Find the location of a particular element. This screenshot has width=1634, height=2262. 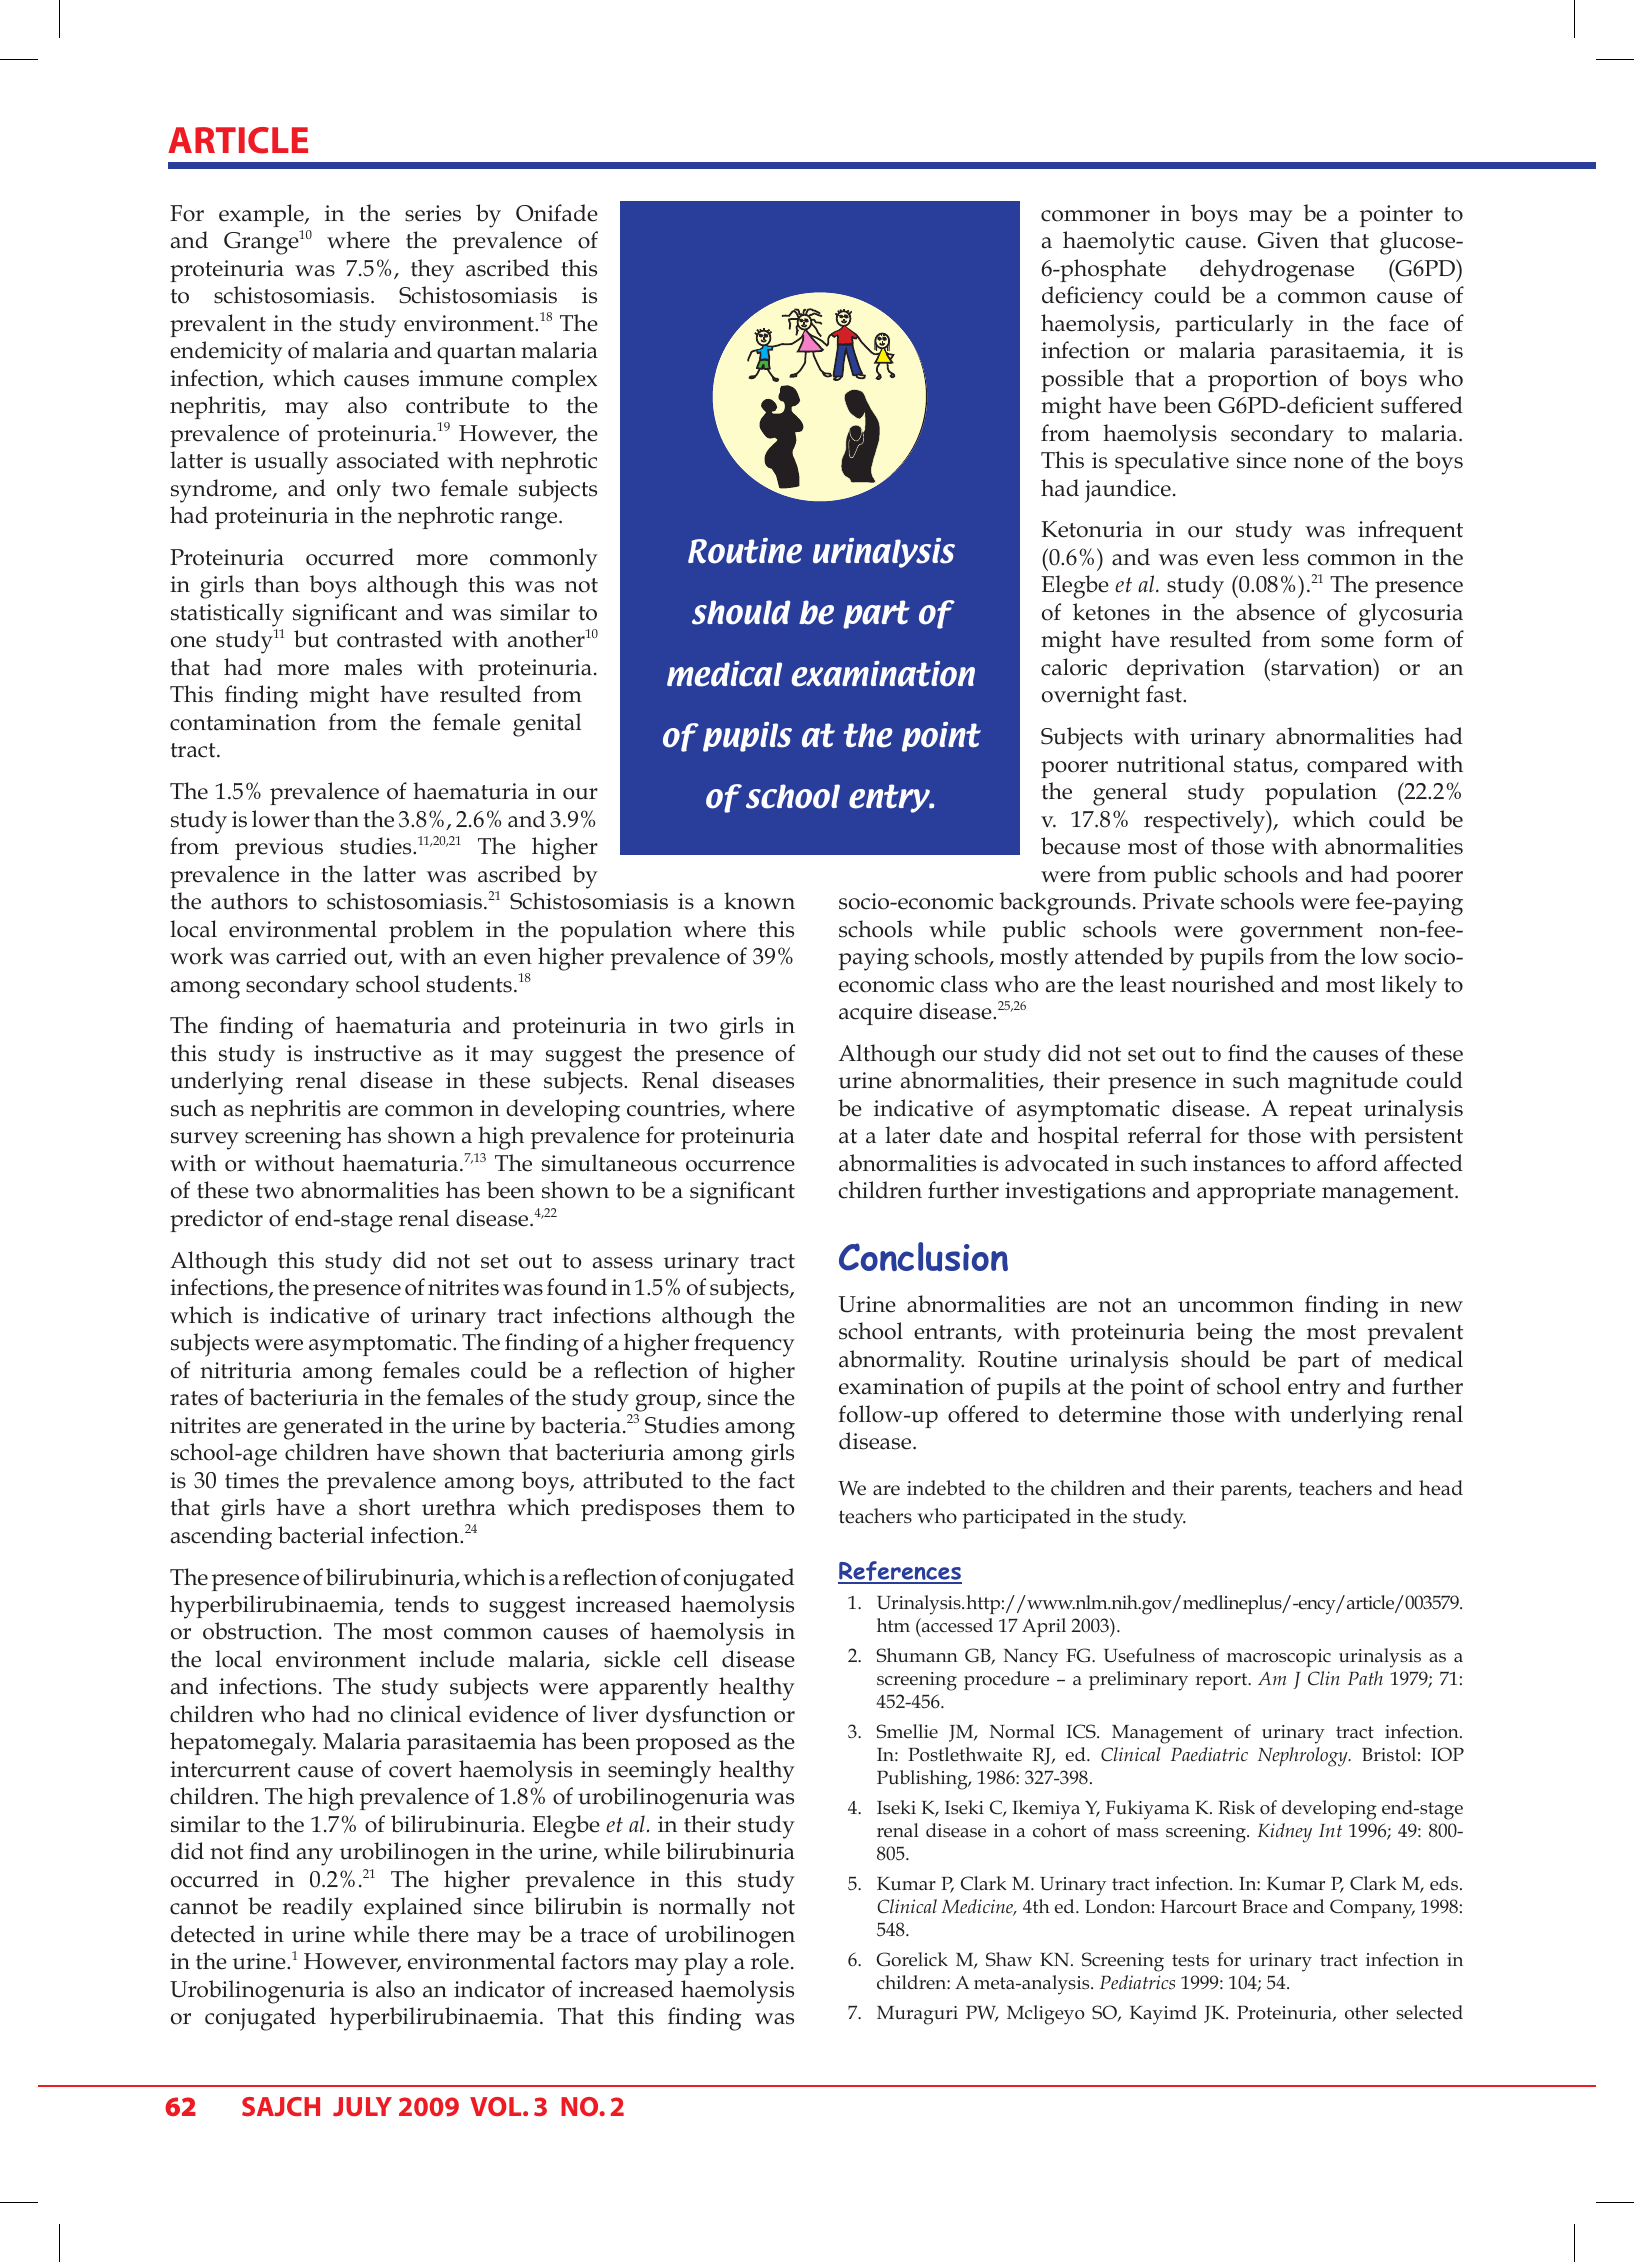

government is located at coordinates (1301, 933).
